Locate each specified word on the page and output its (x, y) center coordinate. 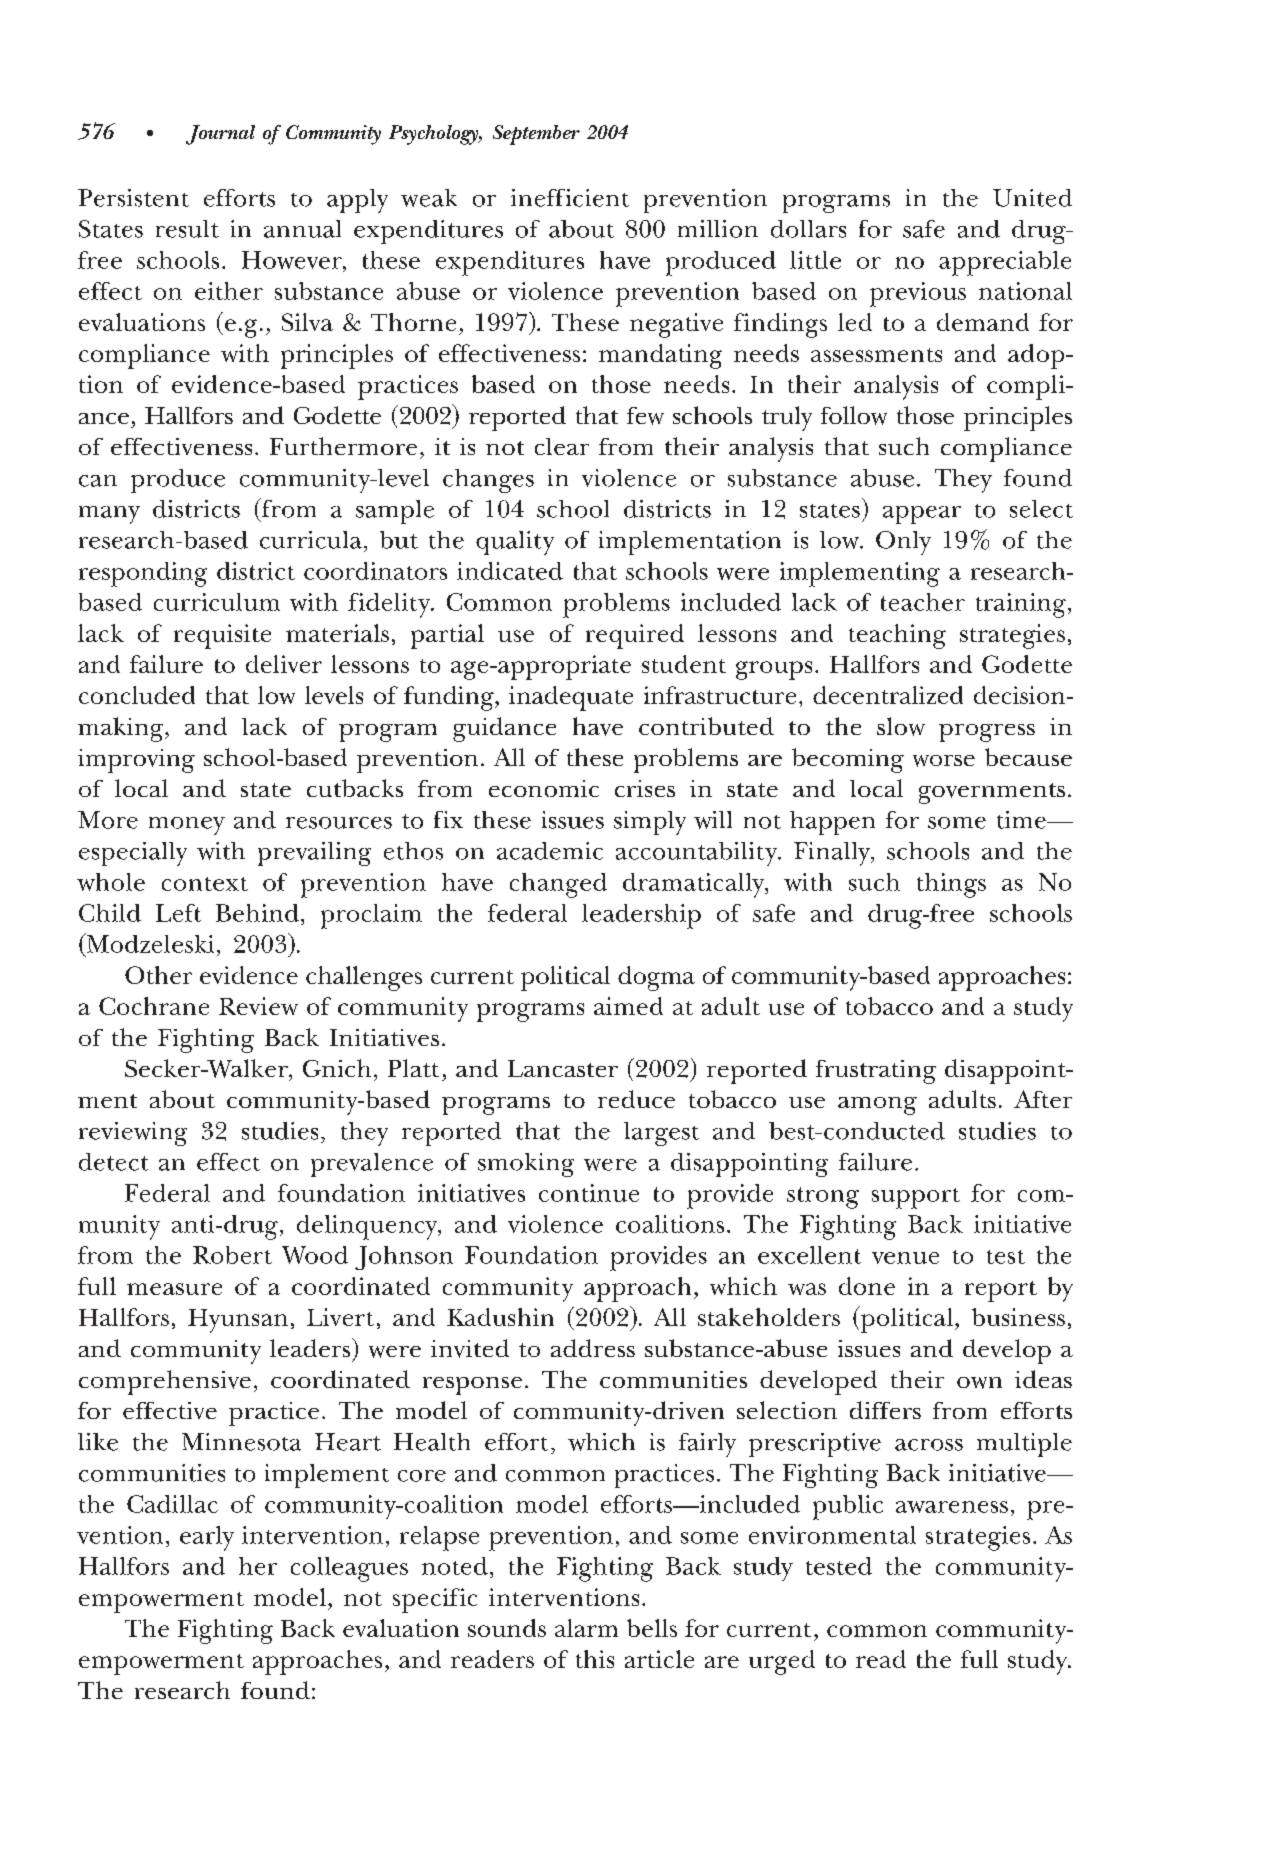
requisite (222, 636)
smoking (526, 1165)
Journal (220, 135)
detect (113, 1162)
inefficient (570, 198)
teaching (897, 636)
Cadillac (172, 1504)
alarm (586, 1628)
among (877, 1106)
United (1032, 198)
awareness (952, 1507)
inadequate (571, 698)
